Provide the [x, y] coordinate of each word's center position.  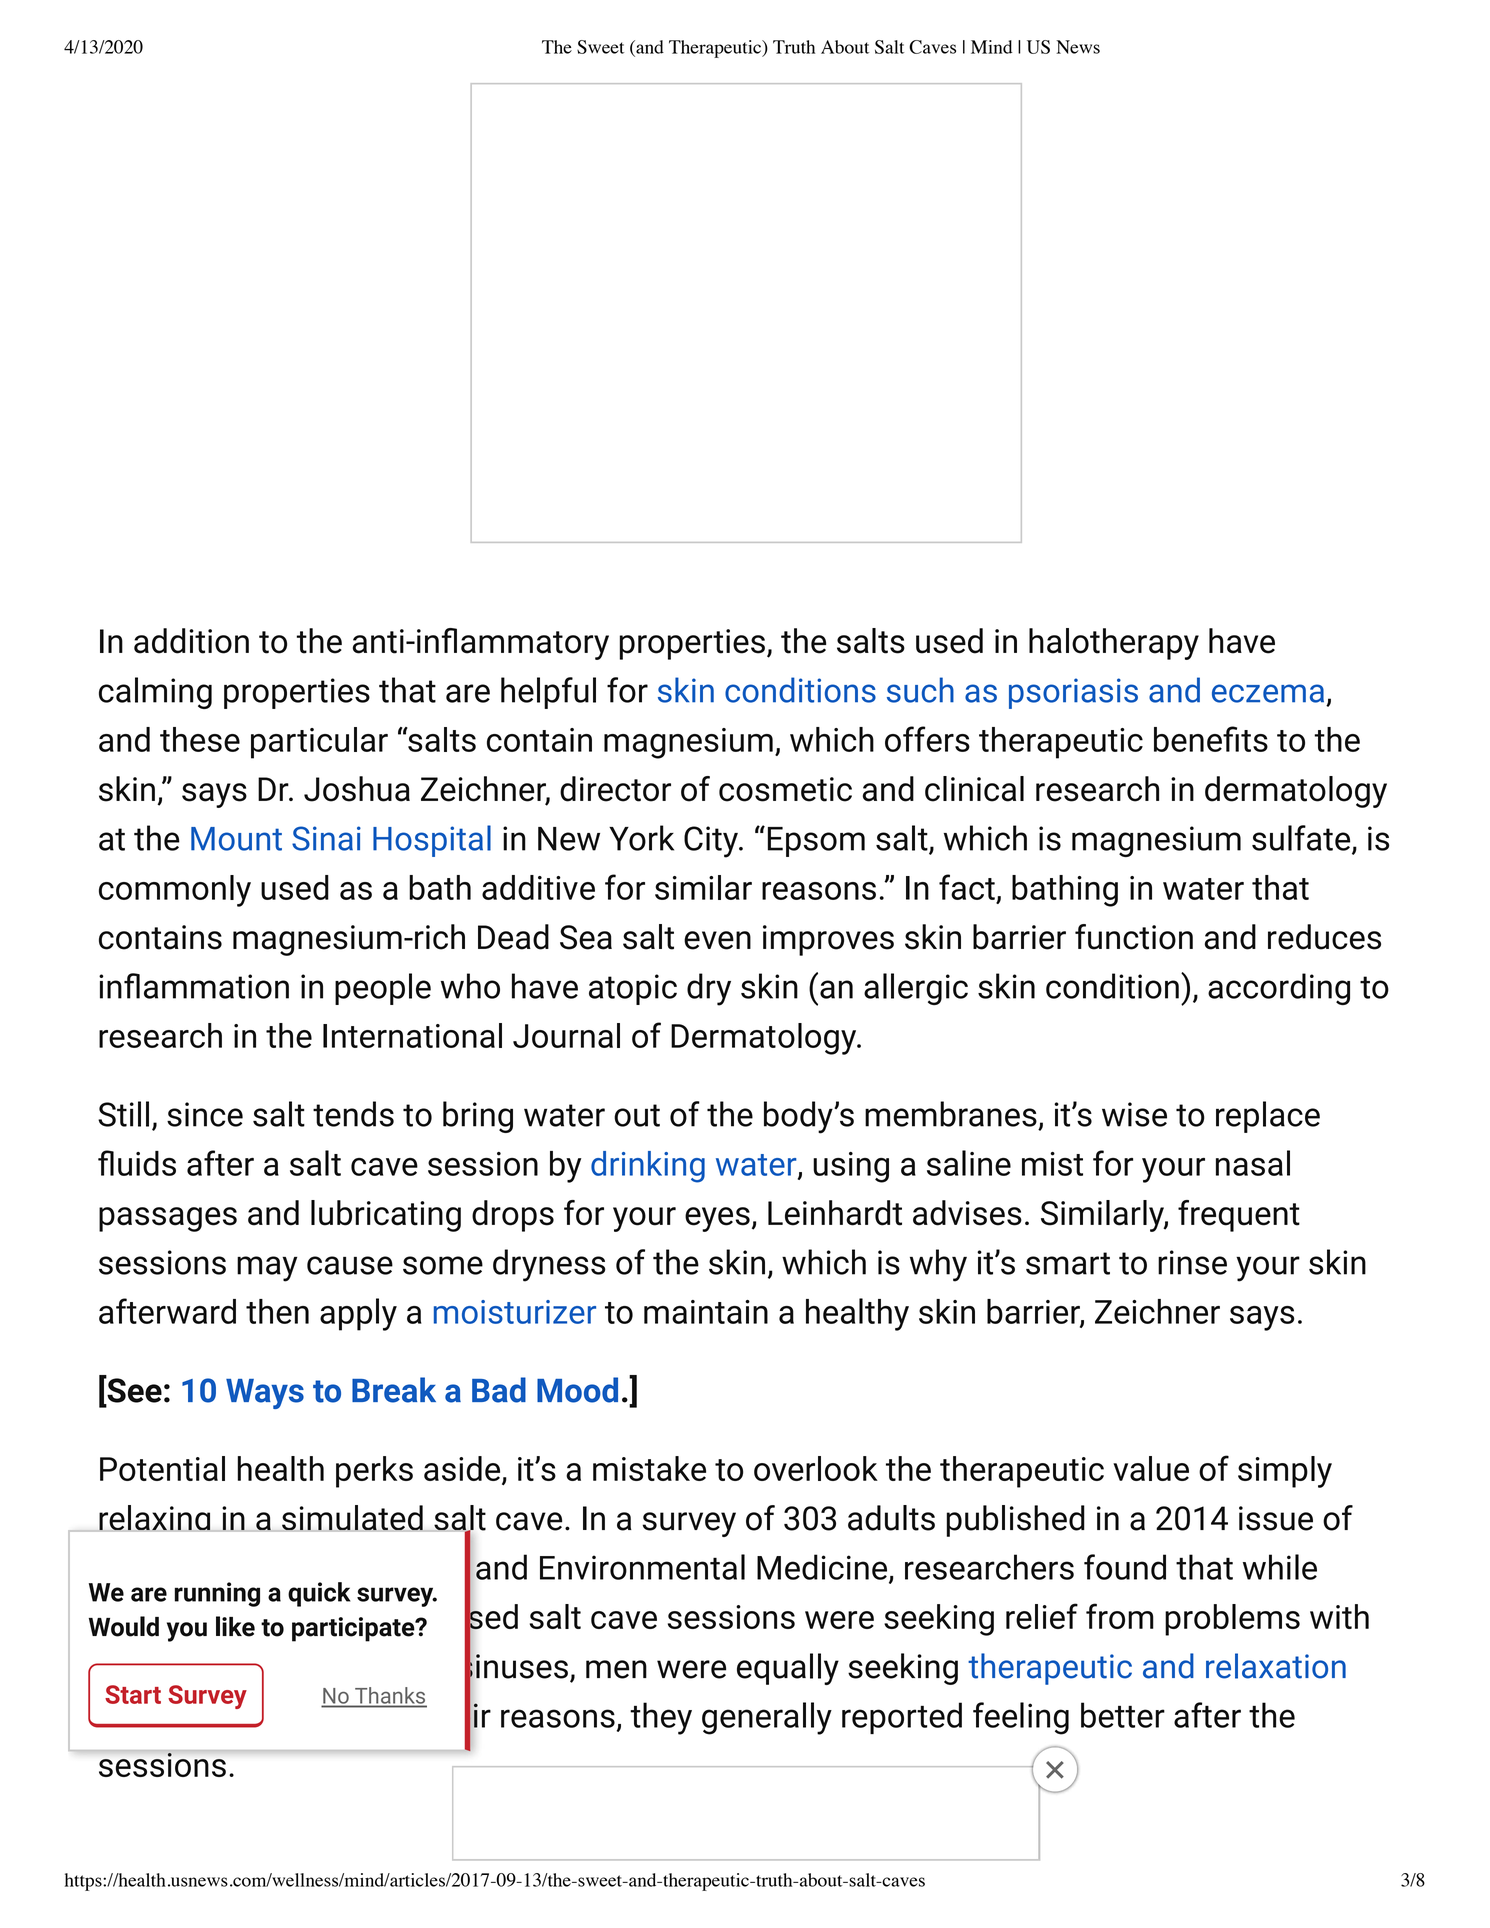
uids [147, 1163]
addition [191, 641]
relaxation [1276, 1666]
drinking [648, 1167]
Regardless [298, 1714]
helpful [548, 693]
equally [788, 1669]
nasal [1253, 1163]
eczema [1268, 693]
